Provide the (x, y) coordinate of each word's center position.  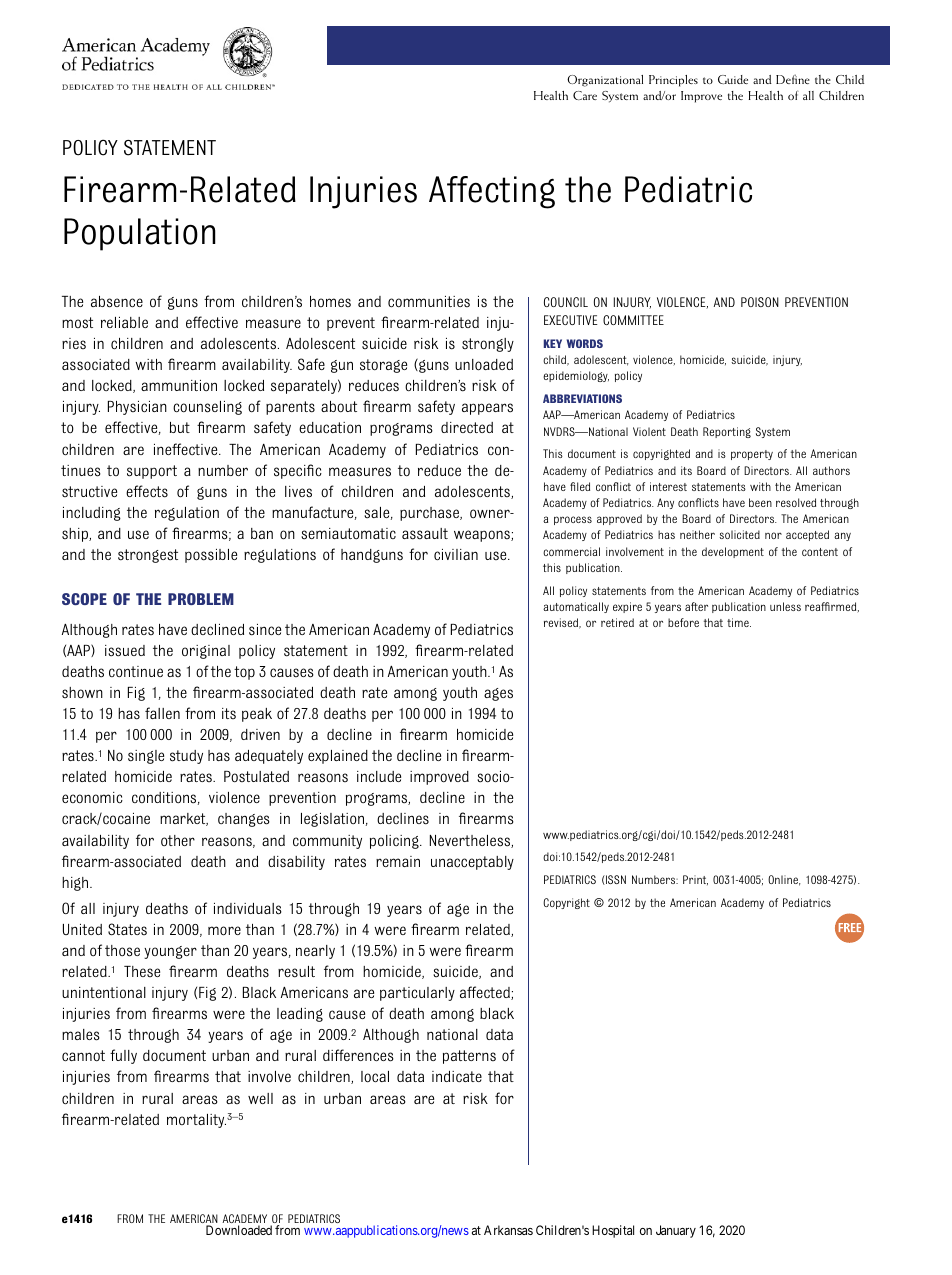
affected (486, 993)
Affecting (492, 192)
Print (695, 880)
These (142, 971)
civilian (456, 554)
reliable (124, 322)
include (379, 776)
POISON (760, 302)
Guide (733, 79)
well (260, 1098)
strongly (488, 345)
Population (140, 234)
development (733, 552)
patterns (469, 1057)
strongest (148, 556)
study (186, 757)
